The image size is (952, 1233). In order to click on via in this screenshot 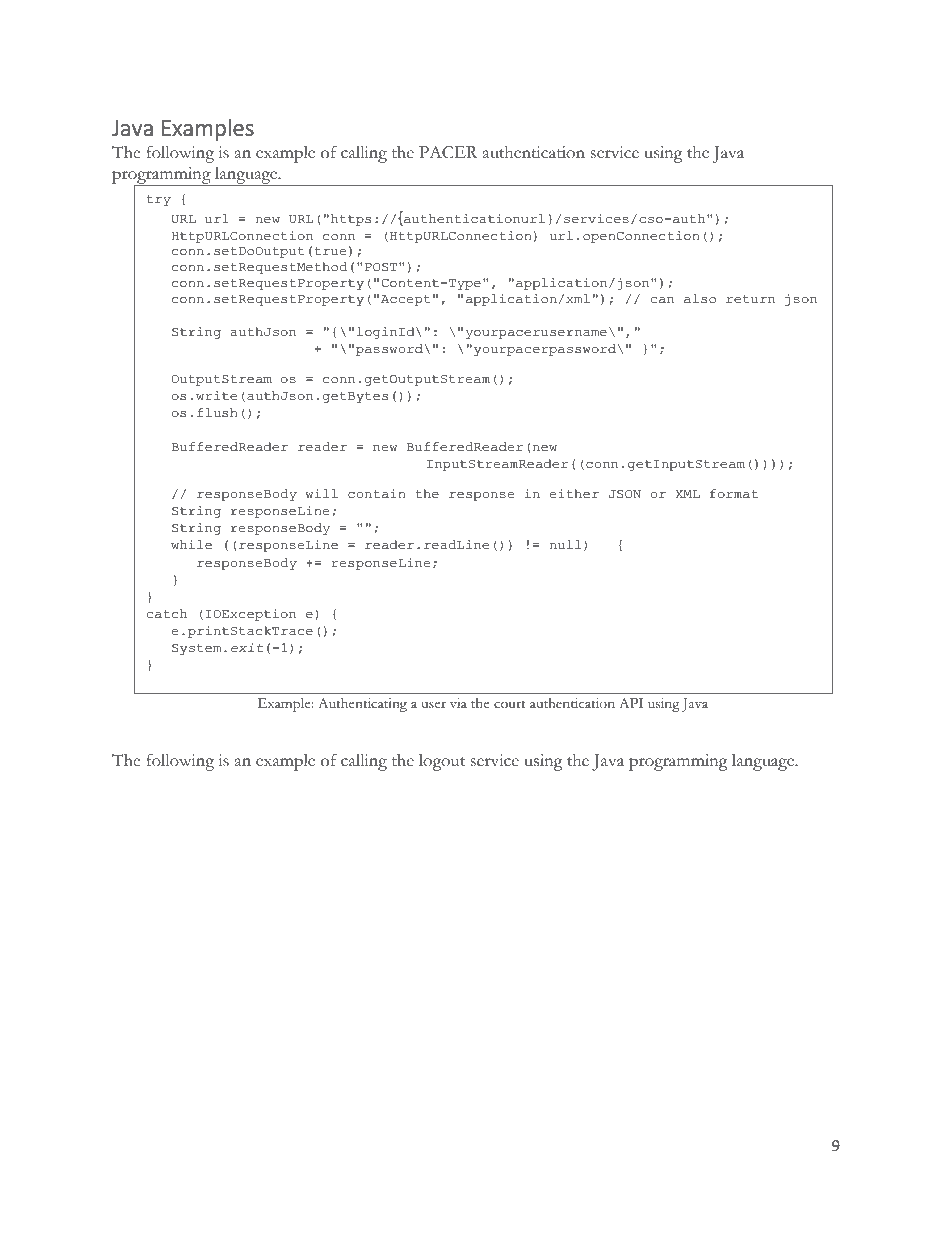, I will do `click(458, 703)`.
